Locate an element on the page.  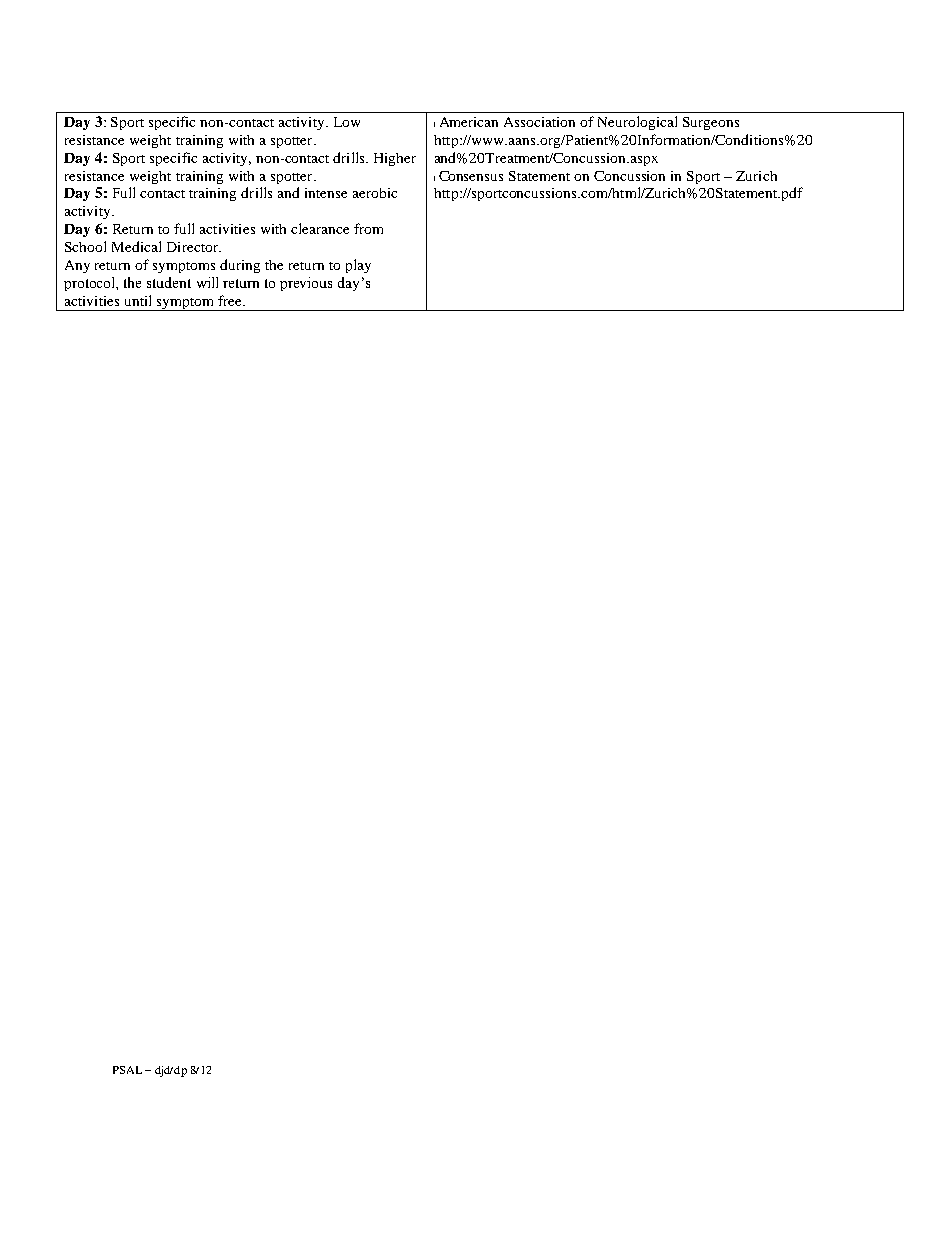
play is located at coordinates (358, 266).
